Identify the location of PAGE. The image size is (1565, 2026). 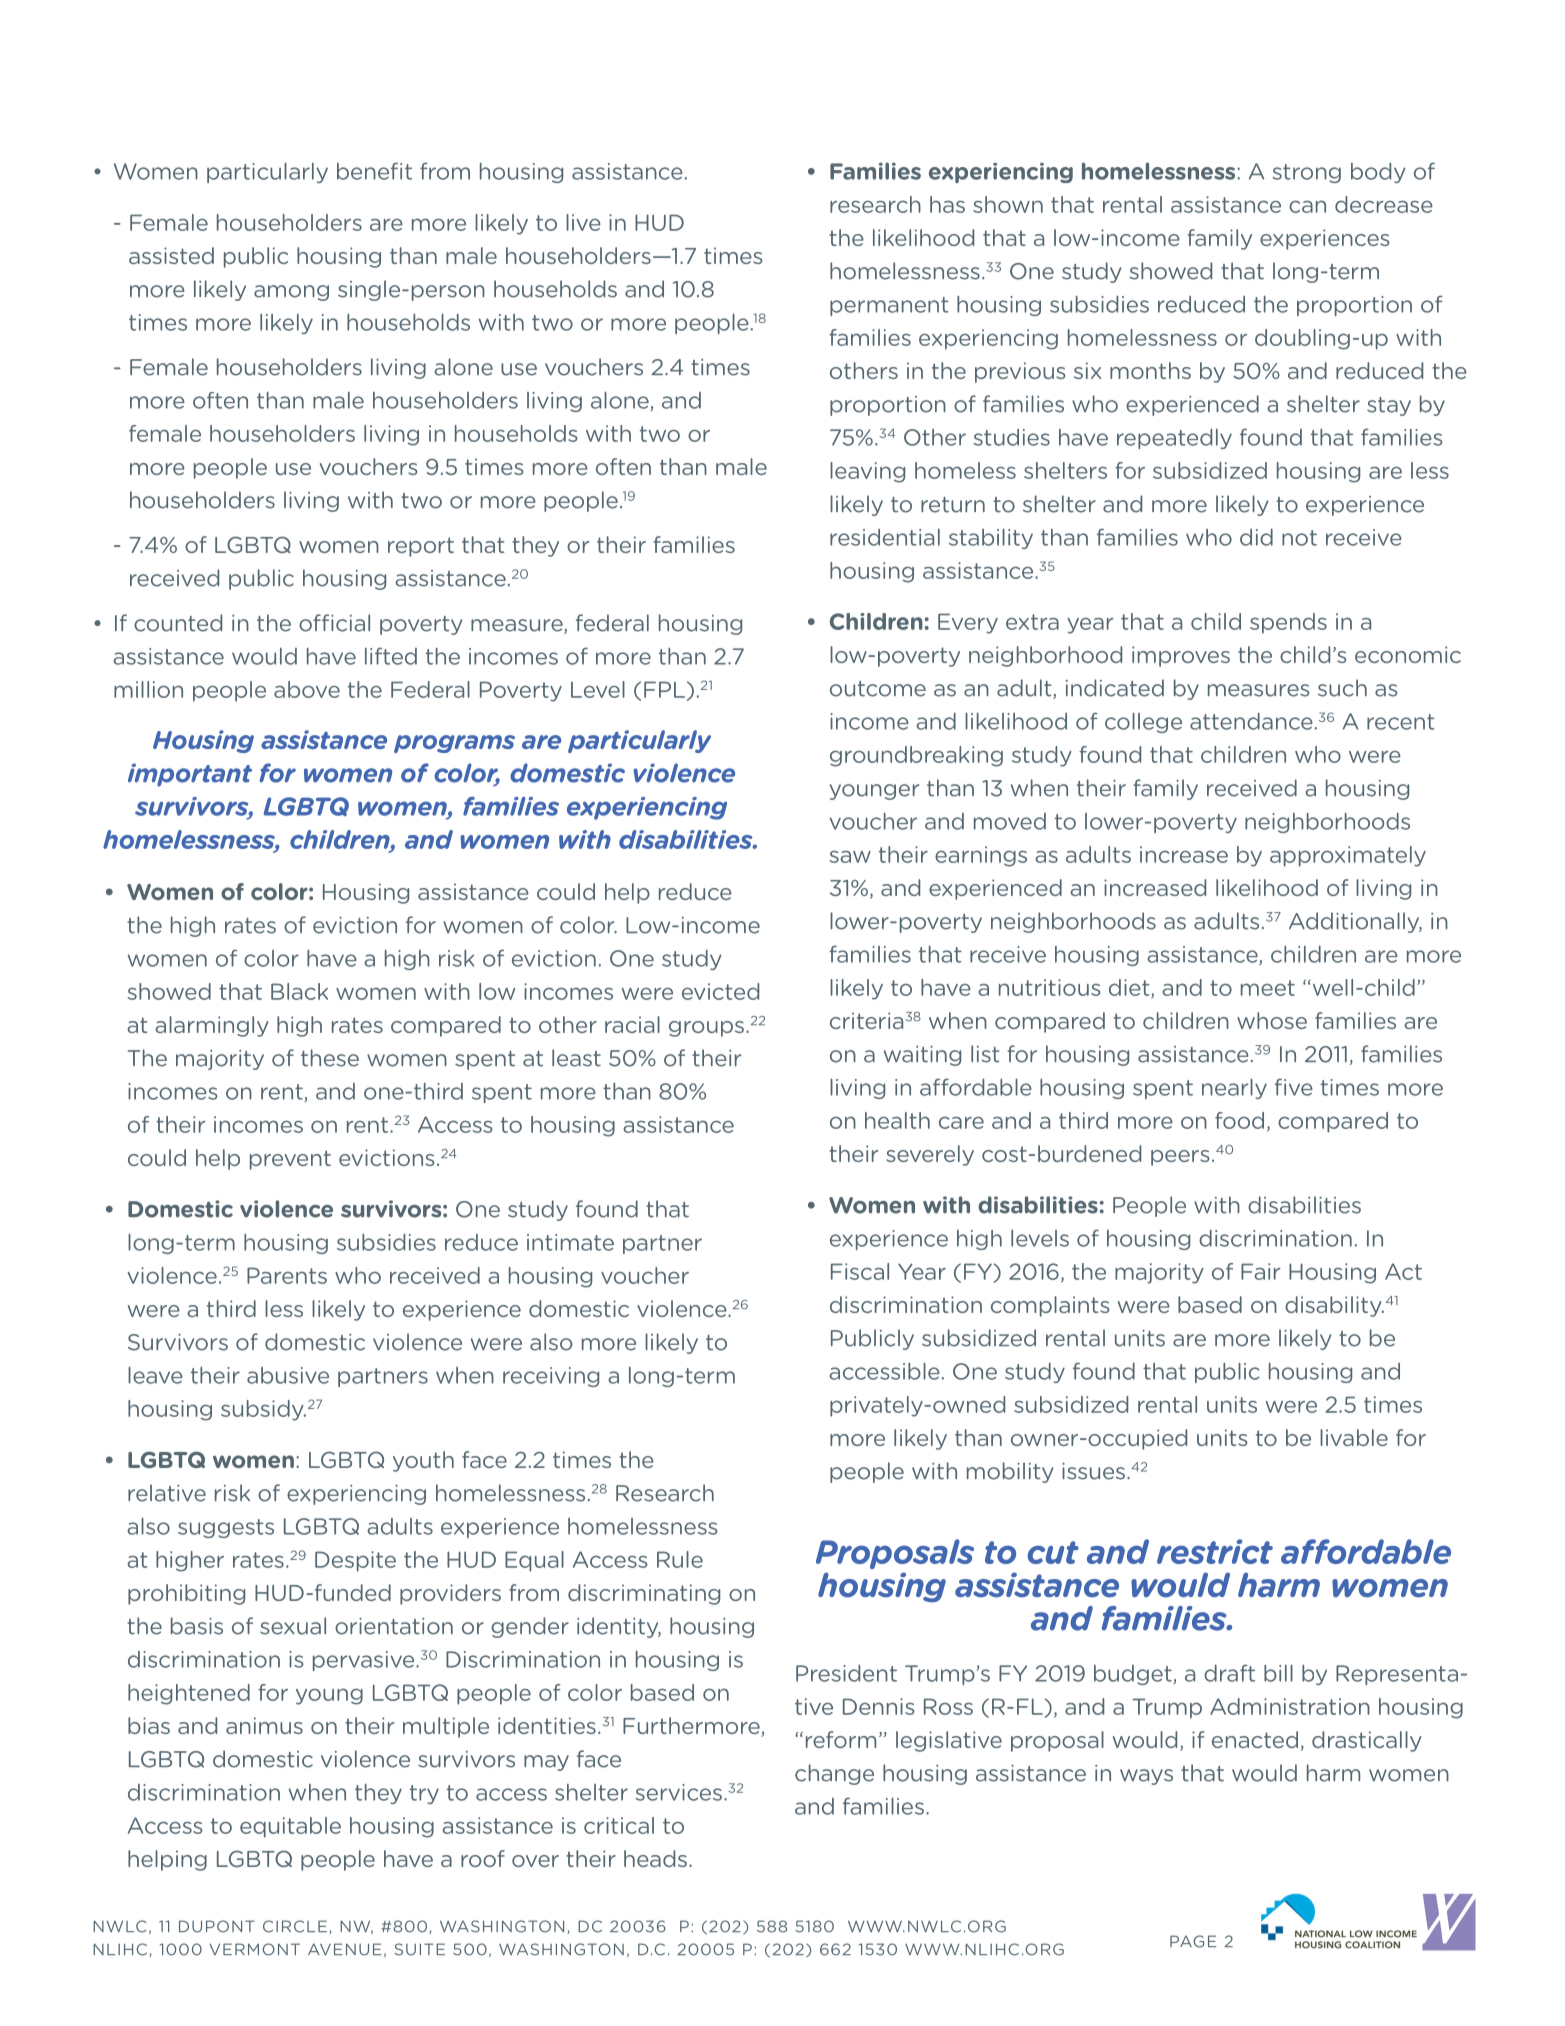
(1193, 1941).
